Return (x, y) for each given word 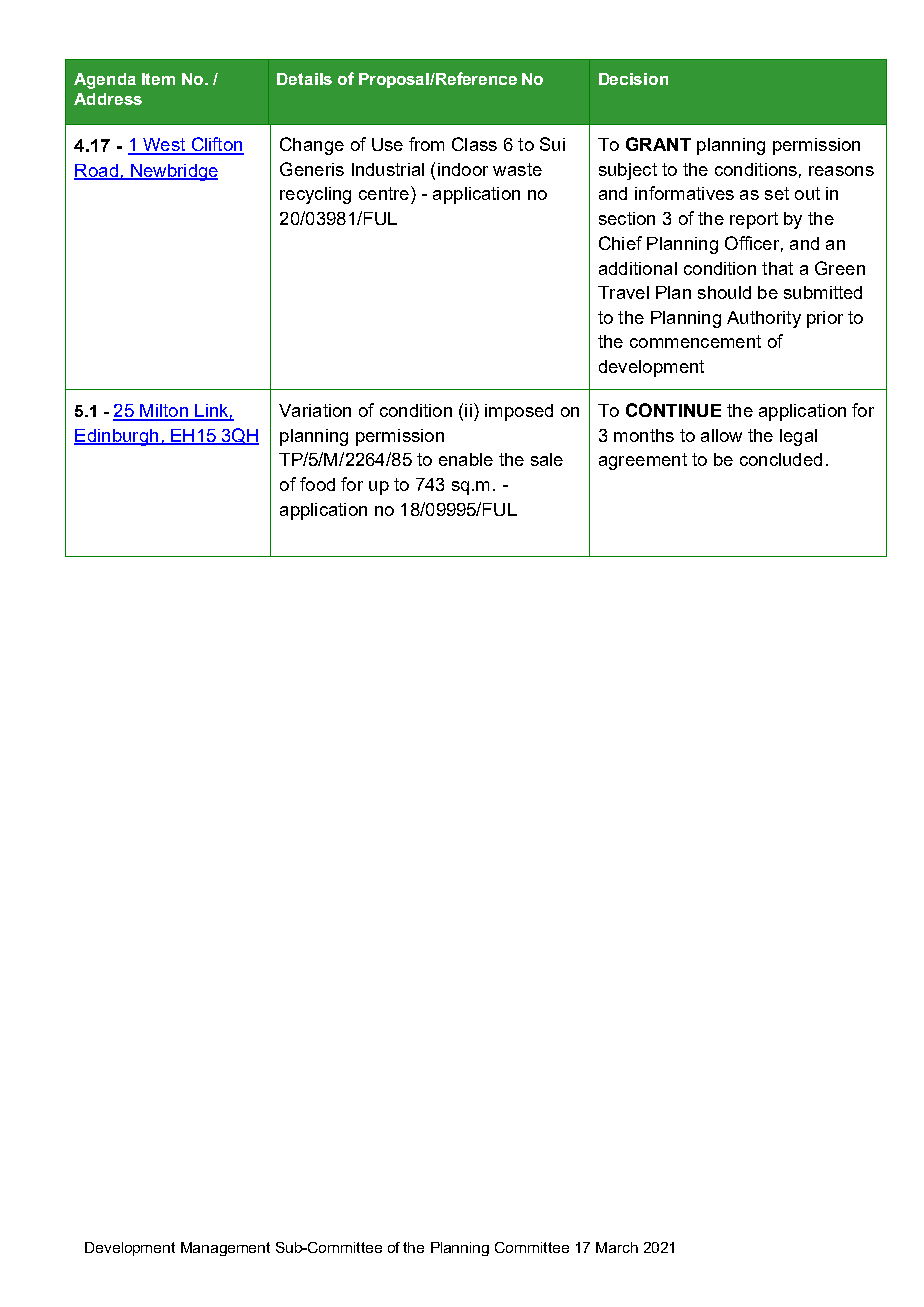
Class (474, 144)
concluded (781, 459)
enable (466, 459)
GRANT (658, 144)
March (617, 1247)
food (317, 484)
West (164, 146)
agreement (643, 461)
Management (225, 1249)
